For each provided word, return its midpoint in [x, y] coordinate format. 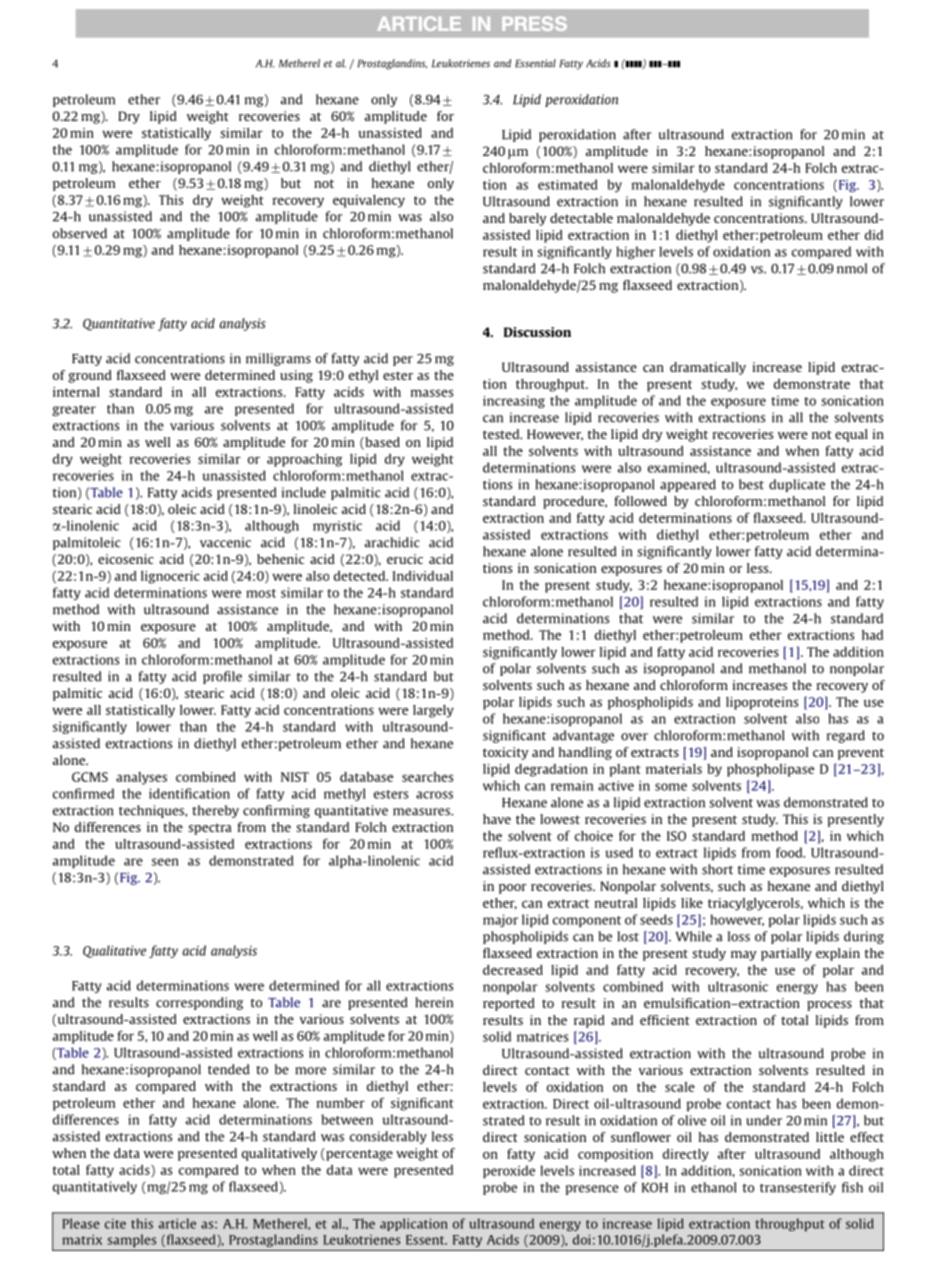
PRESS [534, 23]
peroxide [509, 1171]
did [874, 235]
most [261, 593]
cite [115, 1223]
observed [80, 233]
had [872, 635]
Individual [423, 576]
